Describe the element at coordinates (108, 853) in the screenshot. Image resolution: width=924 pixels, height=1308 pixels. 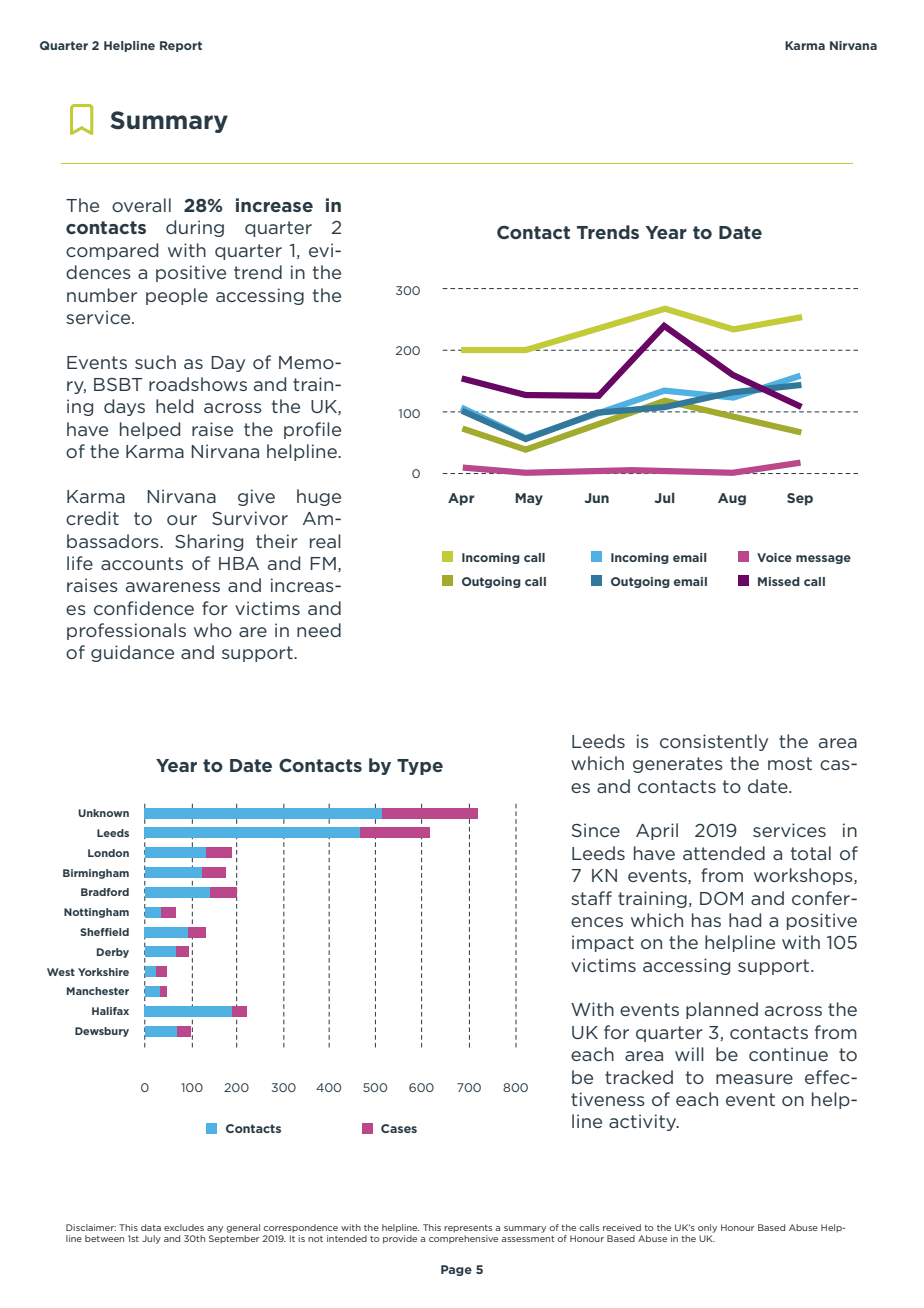
I see `London` at that location.
